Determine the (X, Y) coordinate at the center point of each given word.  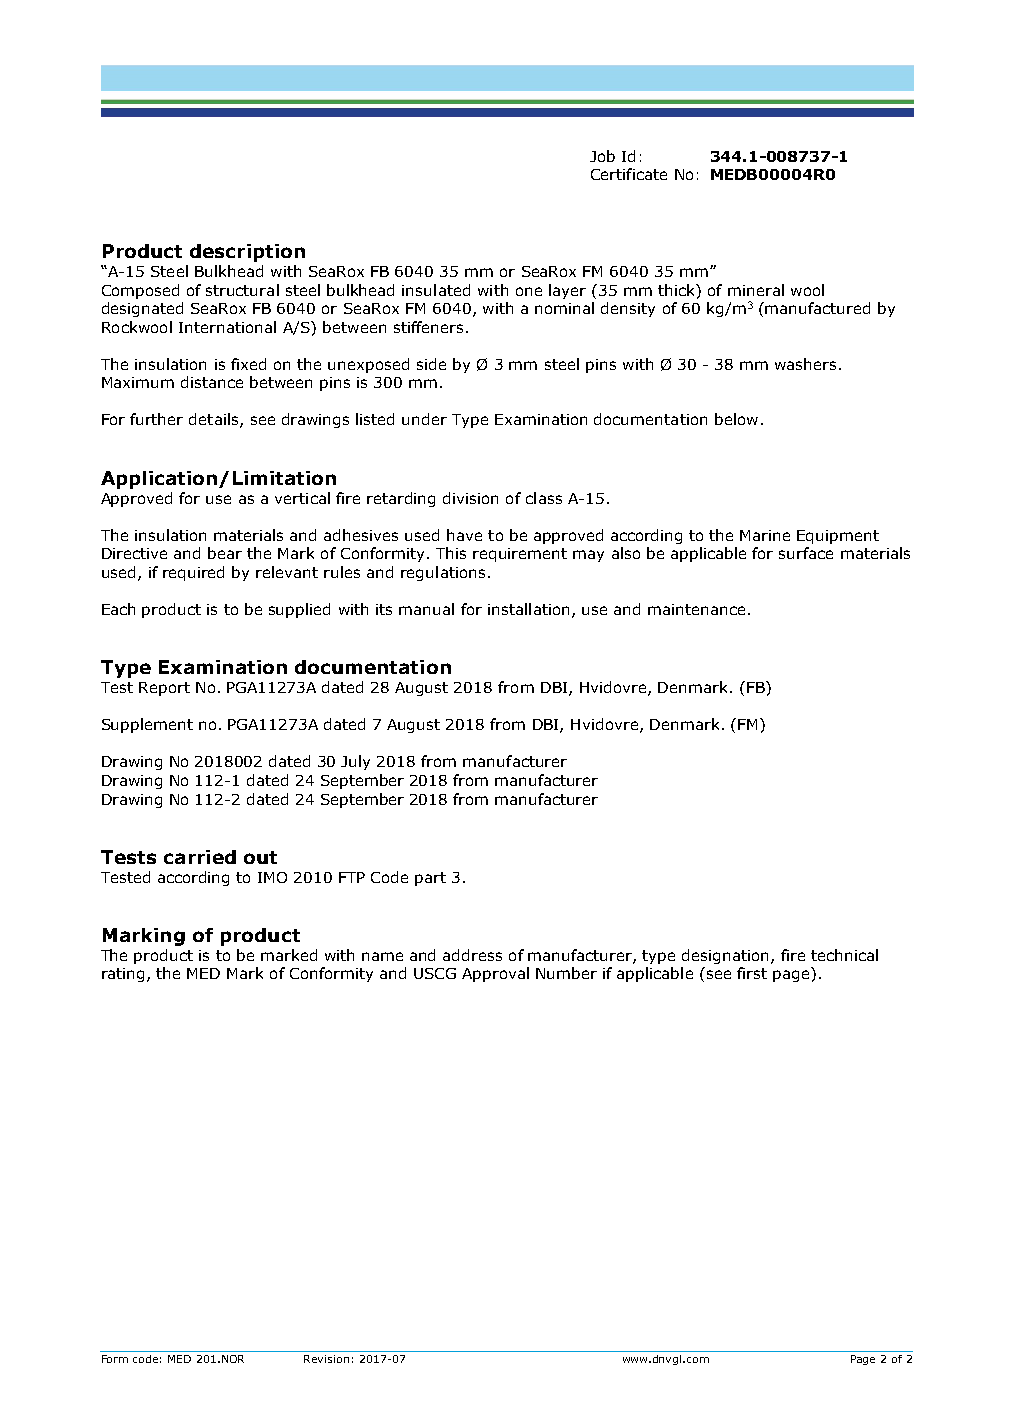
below (736, 419)
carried (200, 857)
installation (528, 609)
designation (725, 956)
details (215, 420)
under (424, 419)
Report (164, 689)
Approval (495, 974)
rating (123, 975)
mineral (756, 290)
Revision (326, 1359)
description (247, 253)
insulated (436, 290)
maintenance (696, 609)
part (430, 879)
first (752, 973)
